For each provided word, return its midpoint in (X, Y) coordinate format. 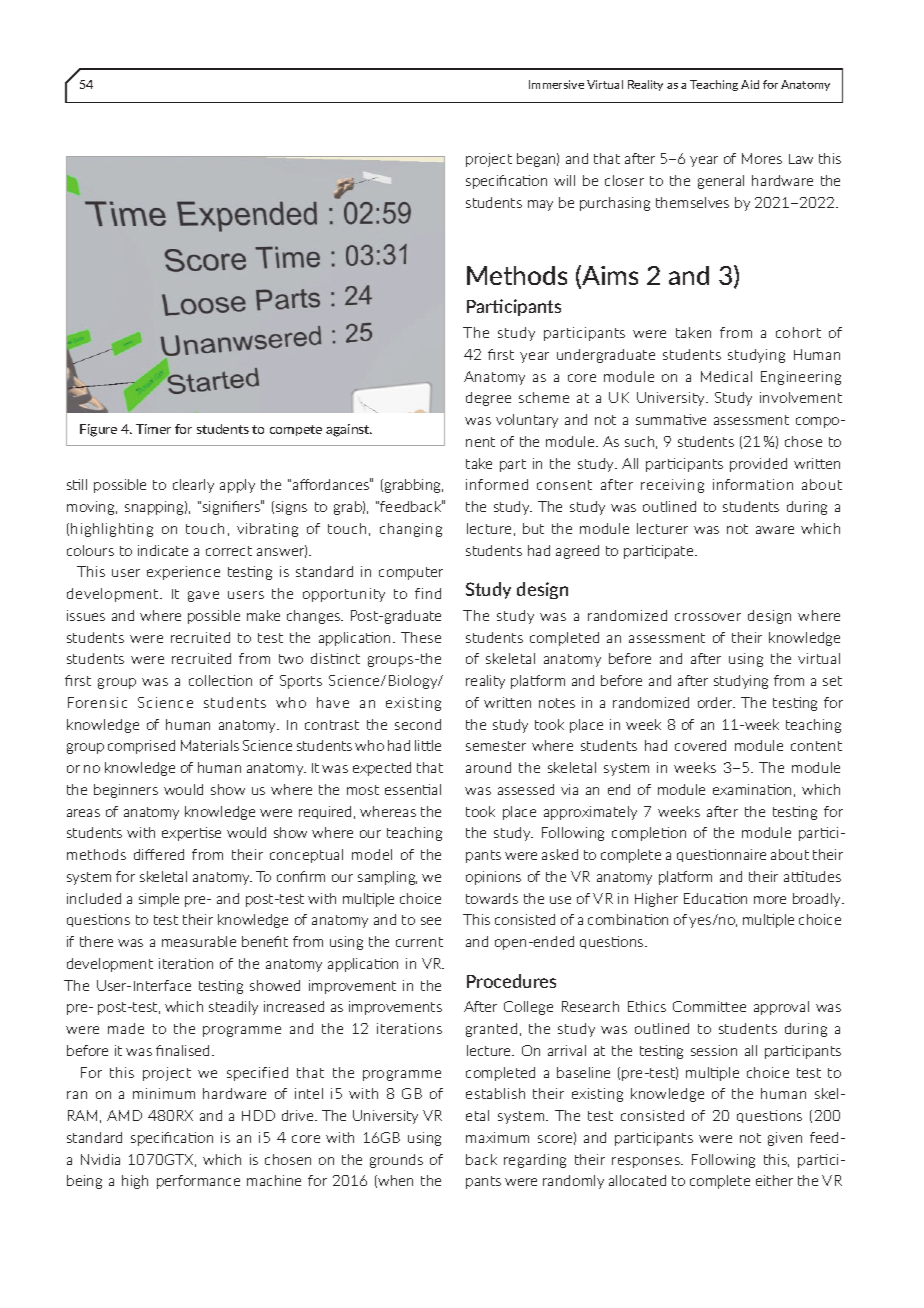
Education (715, 898)
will (564, 180)
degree (488, 399)
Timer (153, 429)
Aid (750, 84)
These (421, 637)
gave (203, 596)
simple (159, 900)
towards (492, 898)
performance (198, 1182)
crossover (708, 617)
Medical (726, 376)
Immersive (556, 84)
